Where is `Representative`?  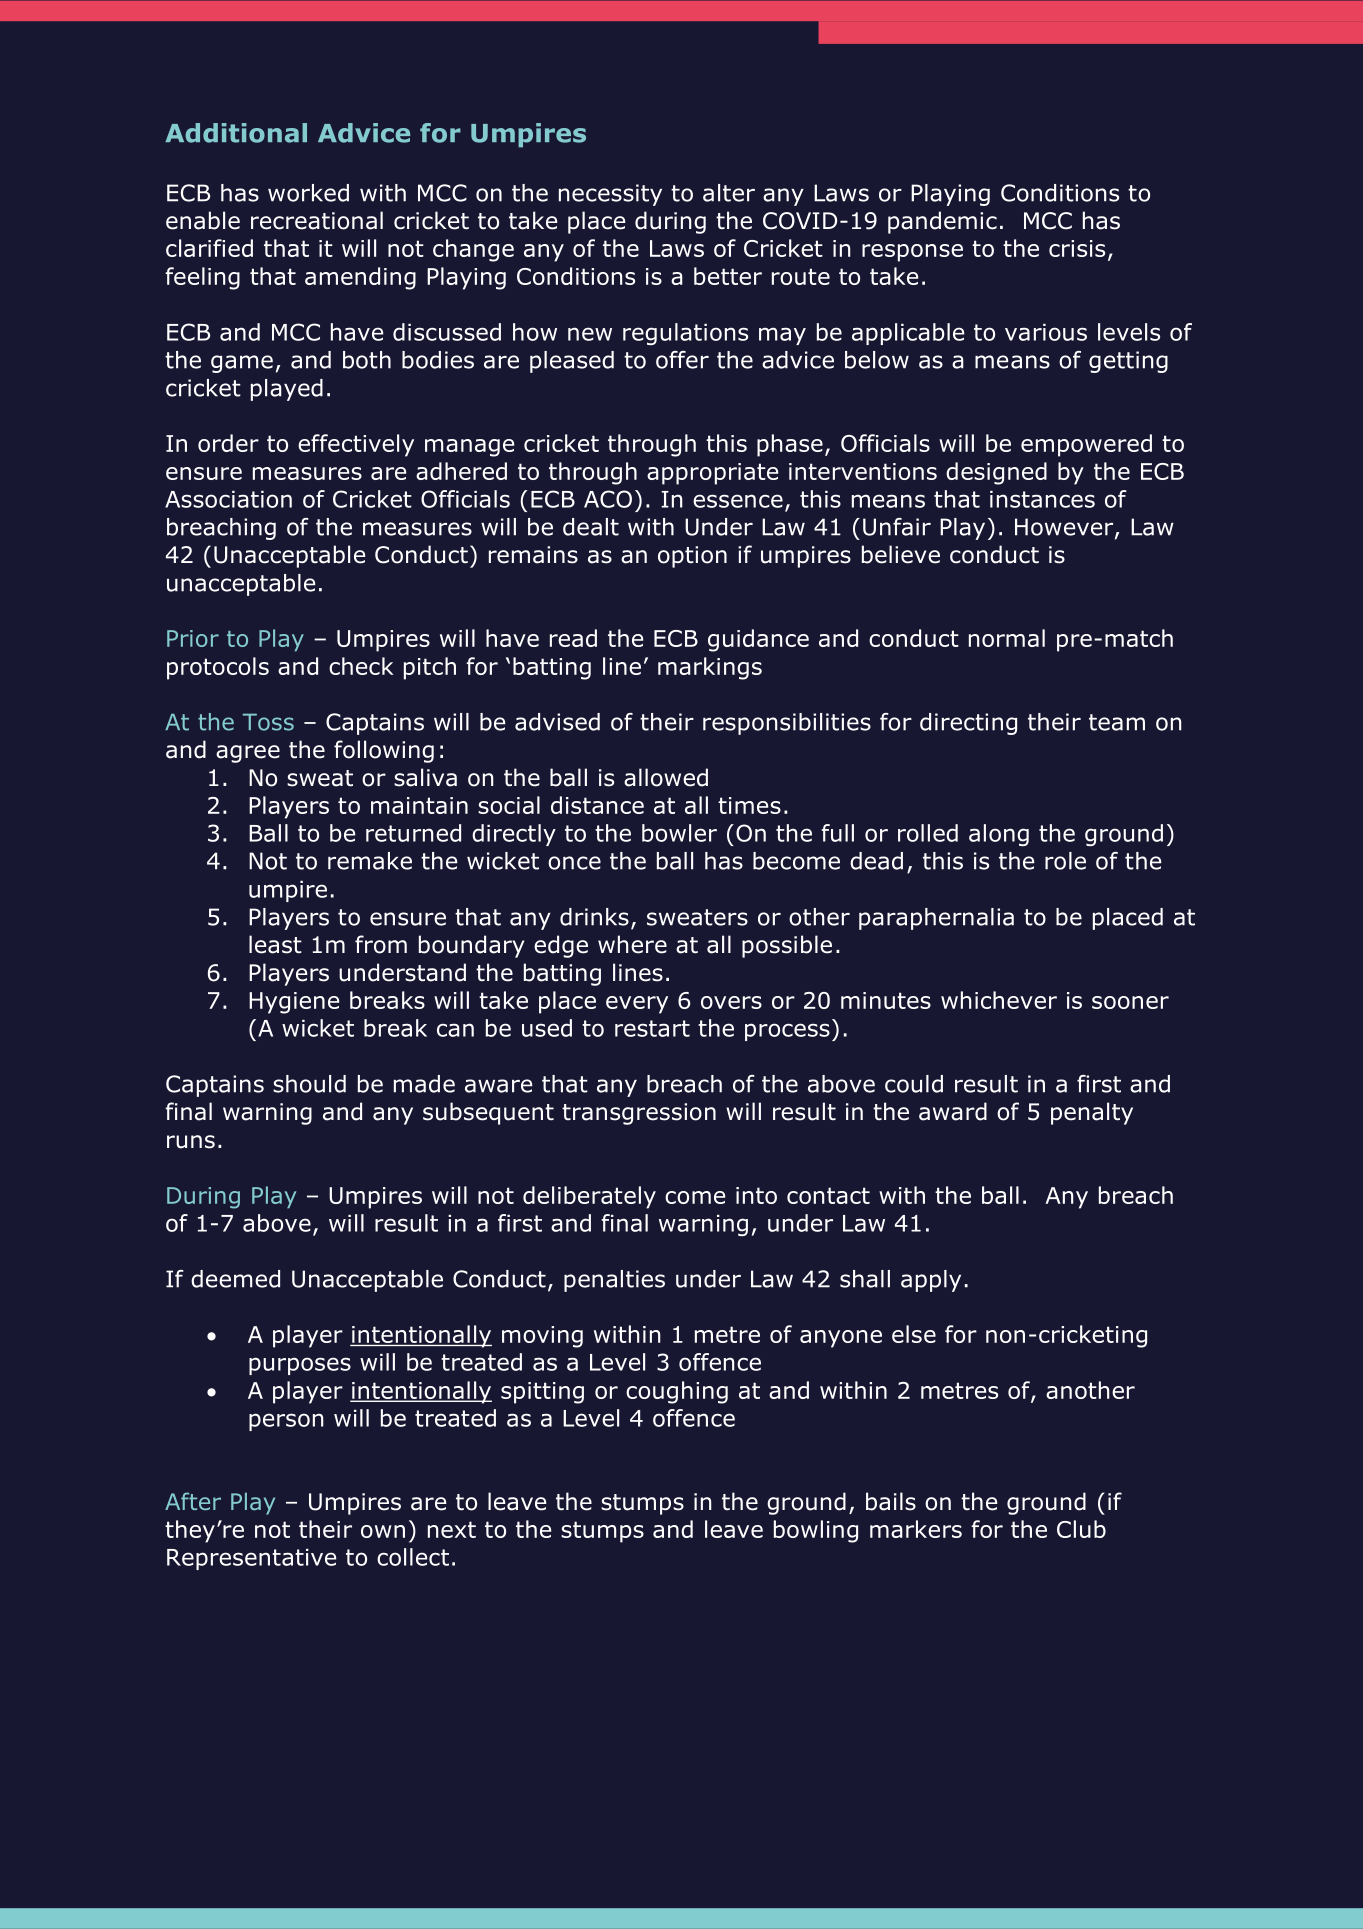
Representative is located at coordinates (251, 1559).
